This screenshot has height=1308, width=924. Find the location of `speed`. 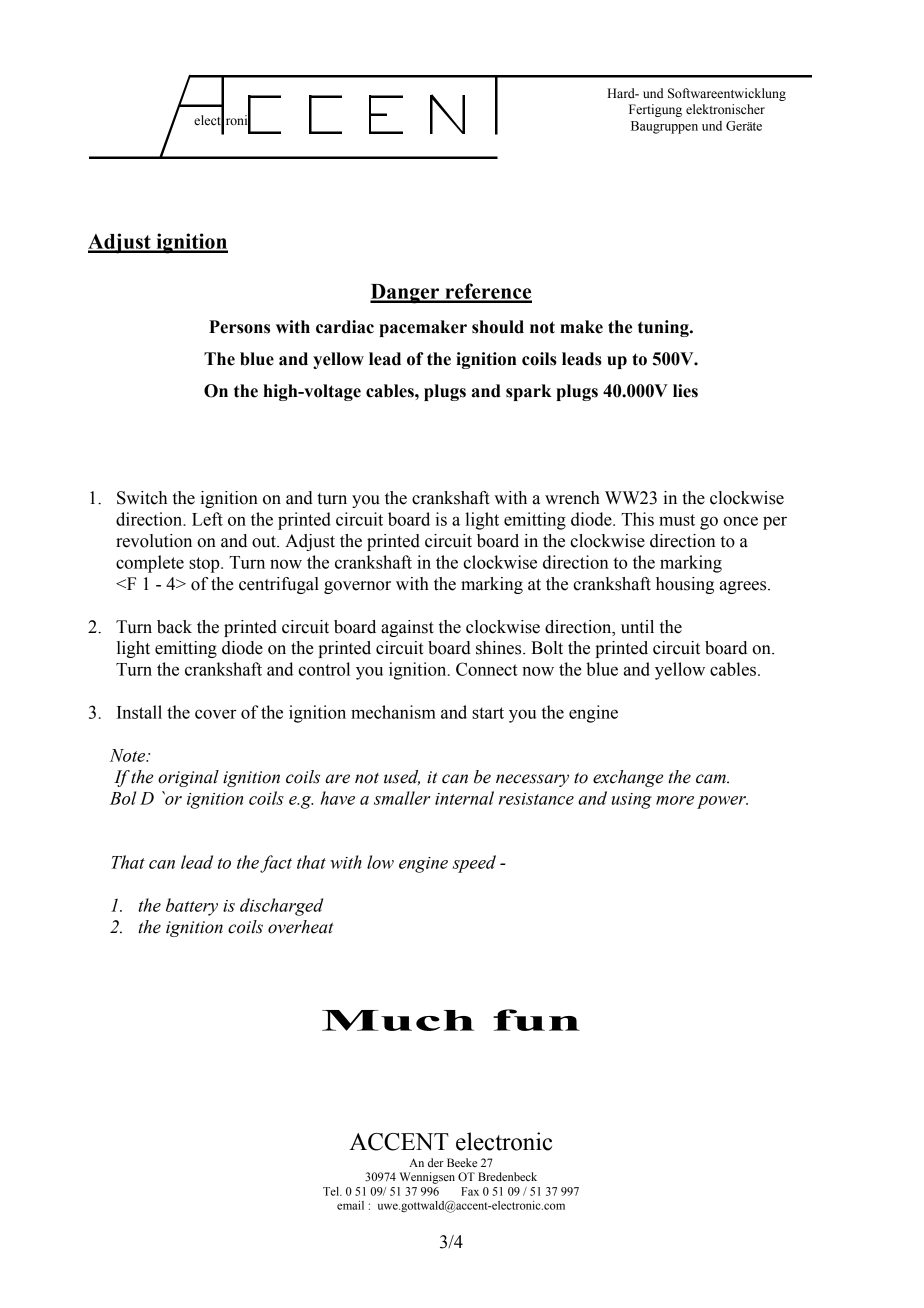

speed is located at coordinates (474, 864).
